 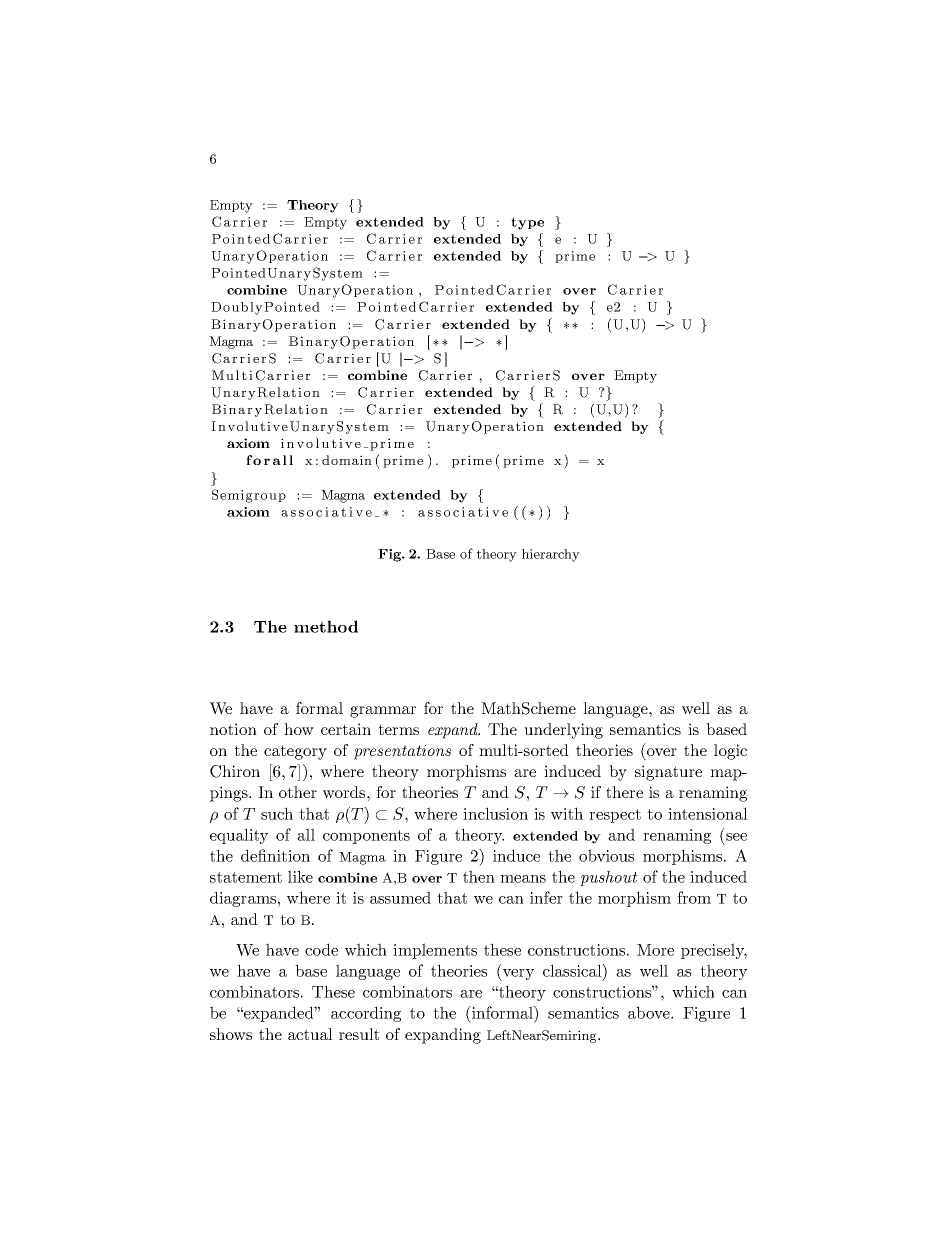 I want to click on inclusion, so click(x=495, y=813).
